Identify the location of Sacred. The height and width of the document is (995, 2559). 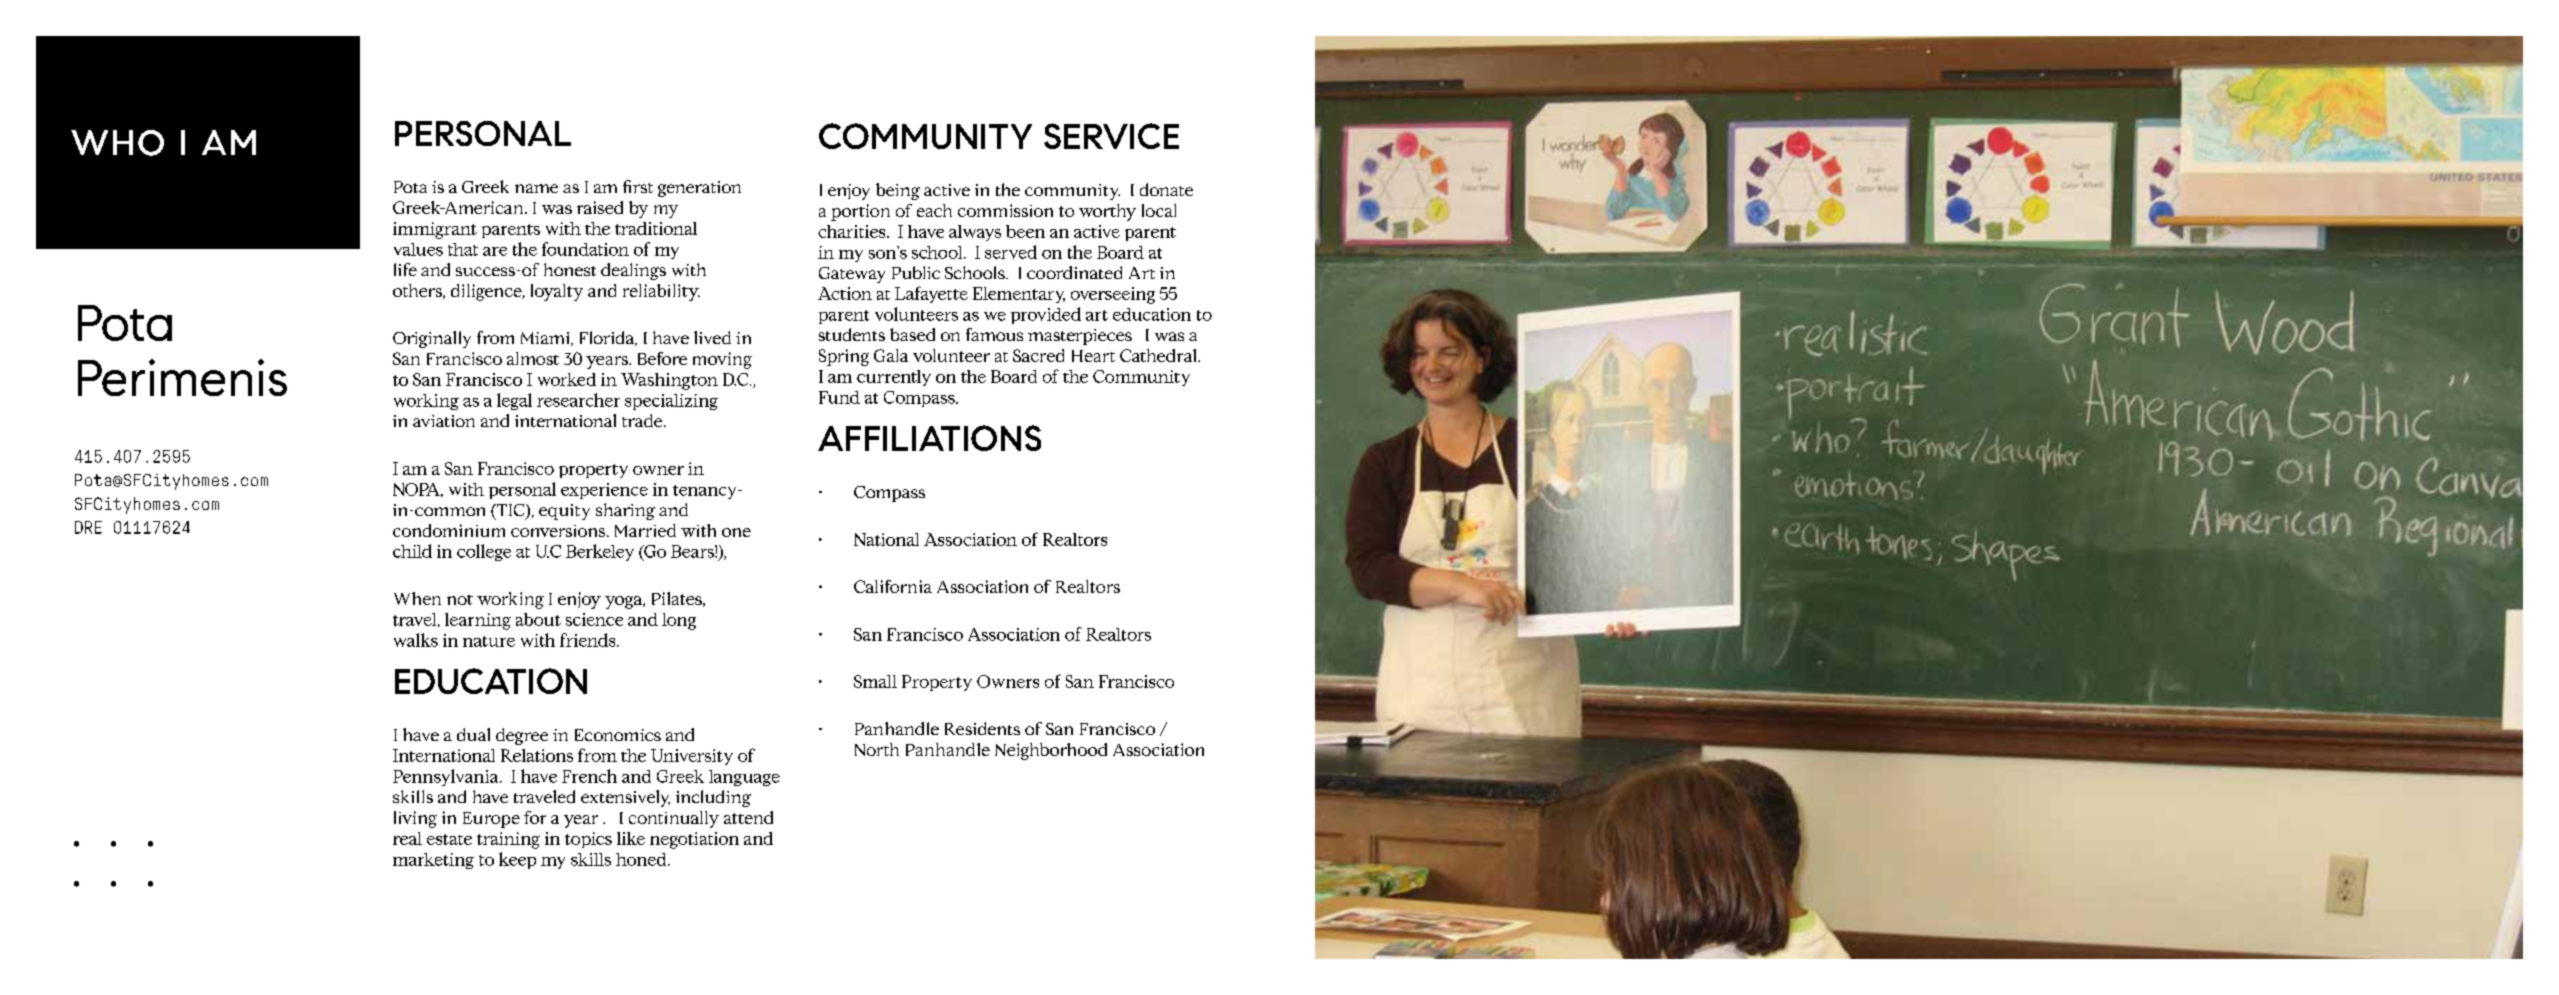
(1038, 355).
